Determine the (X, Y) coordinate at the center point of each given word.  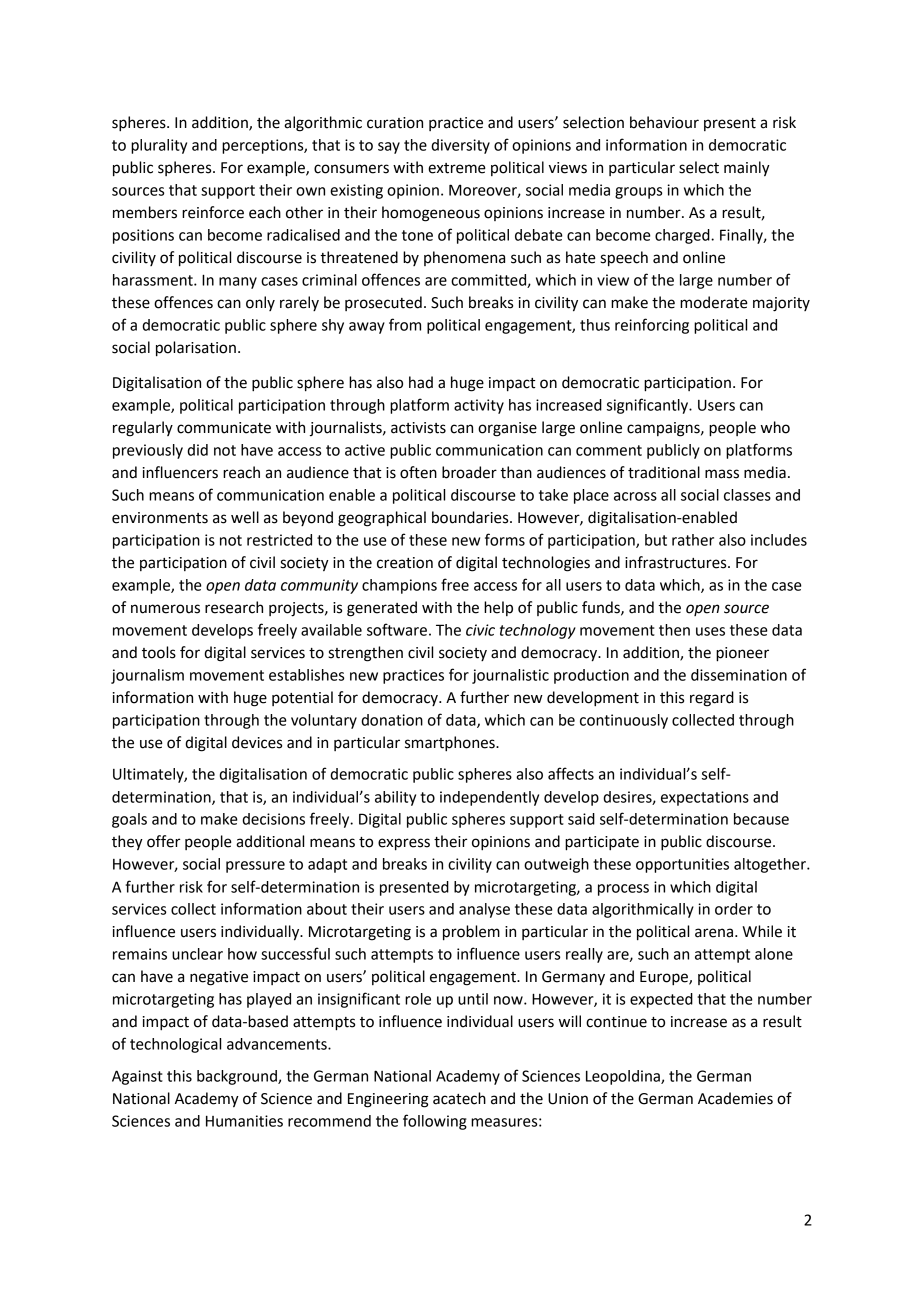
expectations (705, 798)
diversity (460, 146)
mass (722, 474)
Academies (735, 1098)
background (238, 1077)
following (435, 1122)
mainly (747, 168)
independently (489, 798)
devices (257, 742)
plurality (159, 146)
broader (469, 472)
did (197, 450)
